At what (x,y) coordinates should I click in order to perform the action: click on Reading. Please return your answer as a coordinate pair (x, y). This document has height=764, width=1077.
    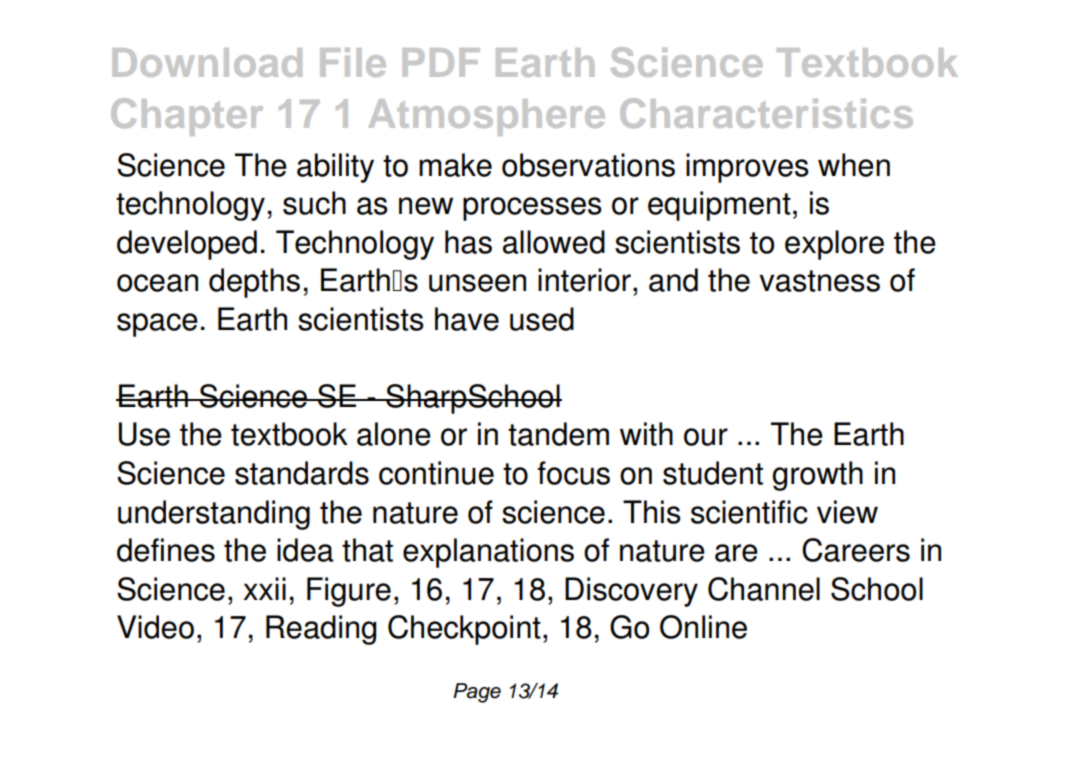
    Looking at the image, I should click on (321, 630).
